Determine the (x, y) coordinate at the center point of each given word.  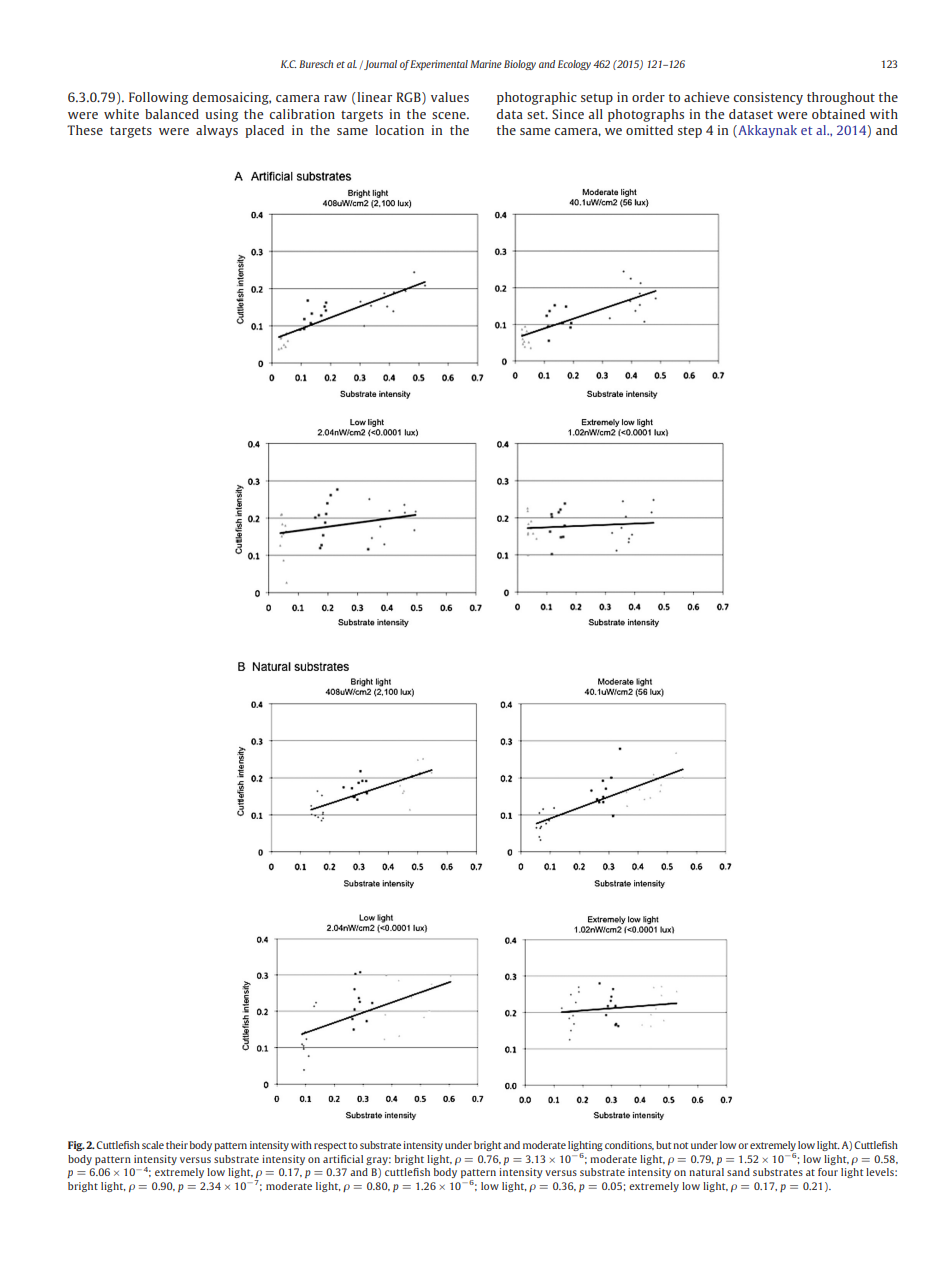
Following (158, 98)
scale (153, 1145)
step (690, 132)
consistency (768, 98)
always (217, 131)
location (400, 130)
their (177, 1145)
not (680, 1145)
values (450, 97)
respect (330, 1146)
